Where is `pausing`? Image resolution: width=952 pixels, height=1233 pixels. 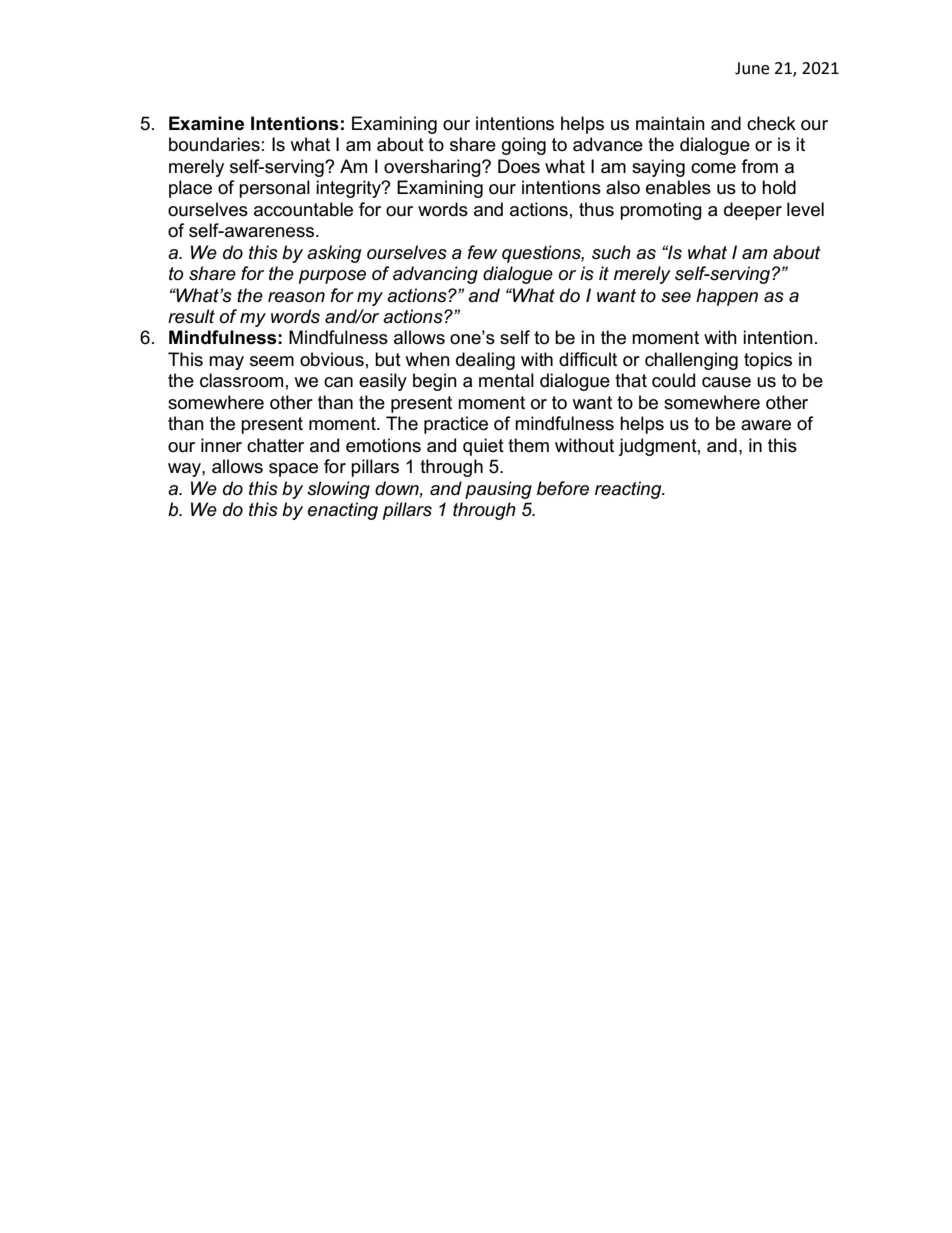 pausing is located at coordinates (498, 490).
